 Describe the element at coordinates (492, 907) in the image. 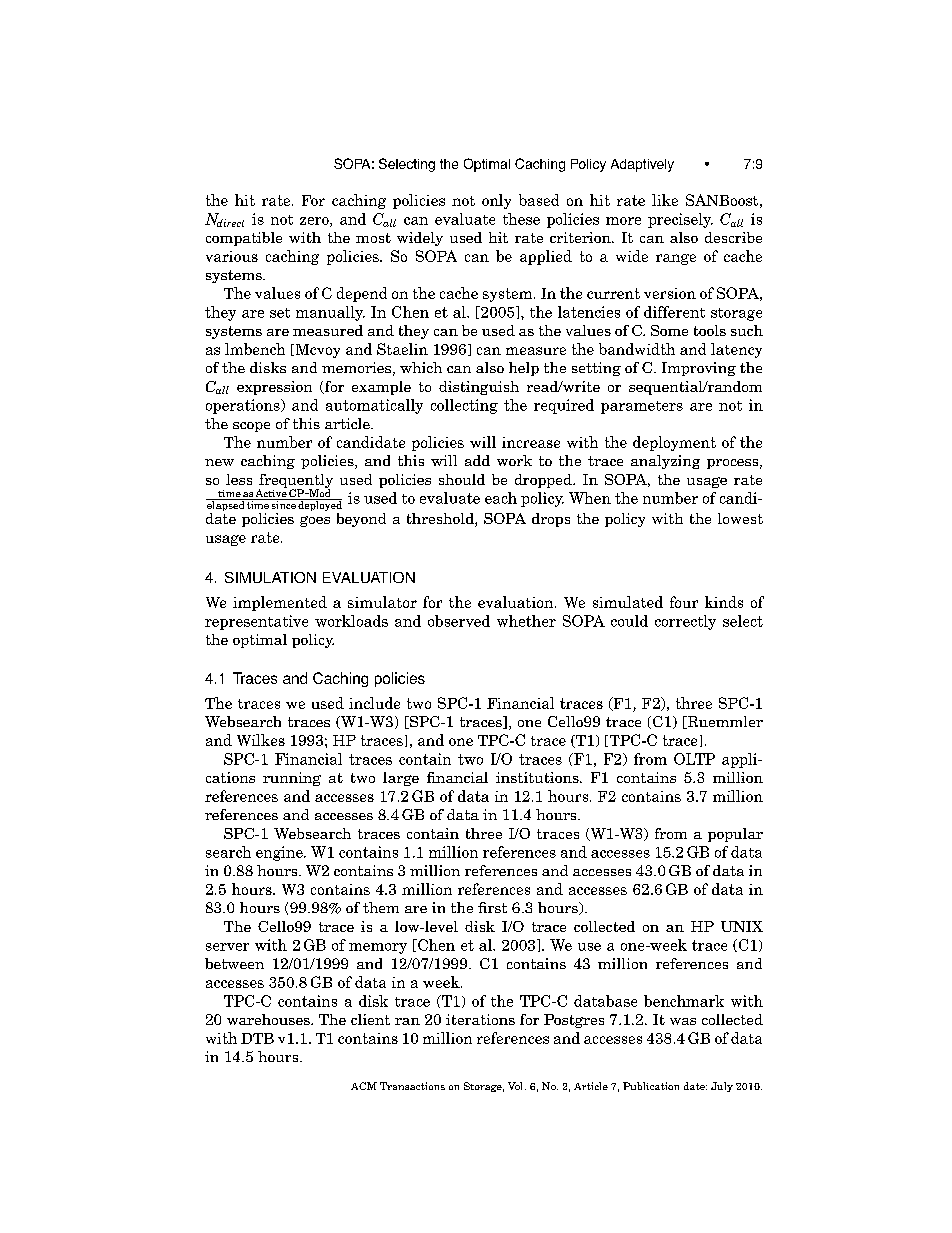

I see `first` at that location.
